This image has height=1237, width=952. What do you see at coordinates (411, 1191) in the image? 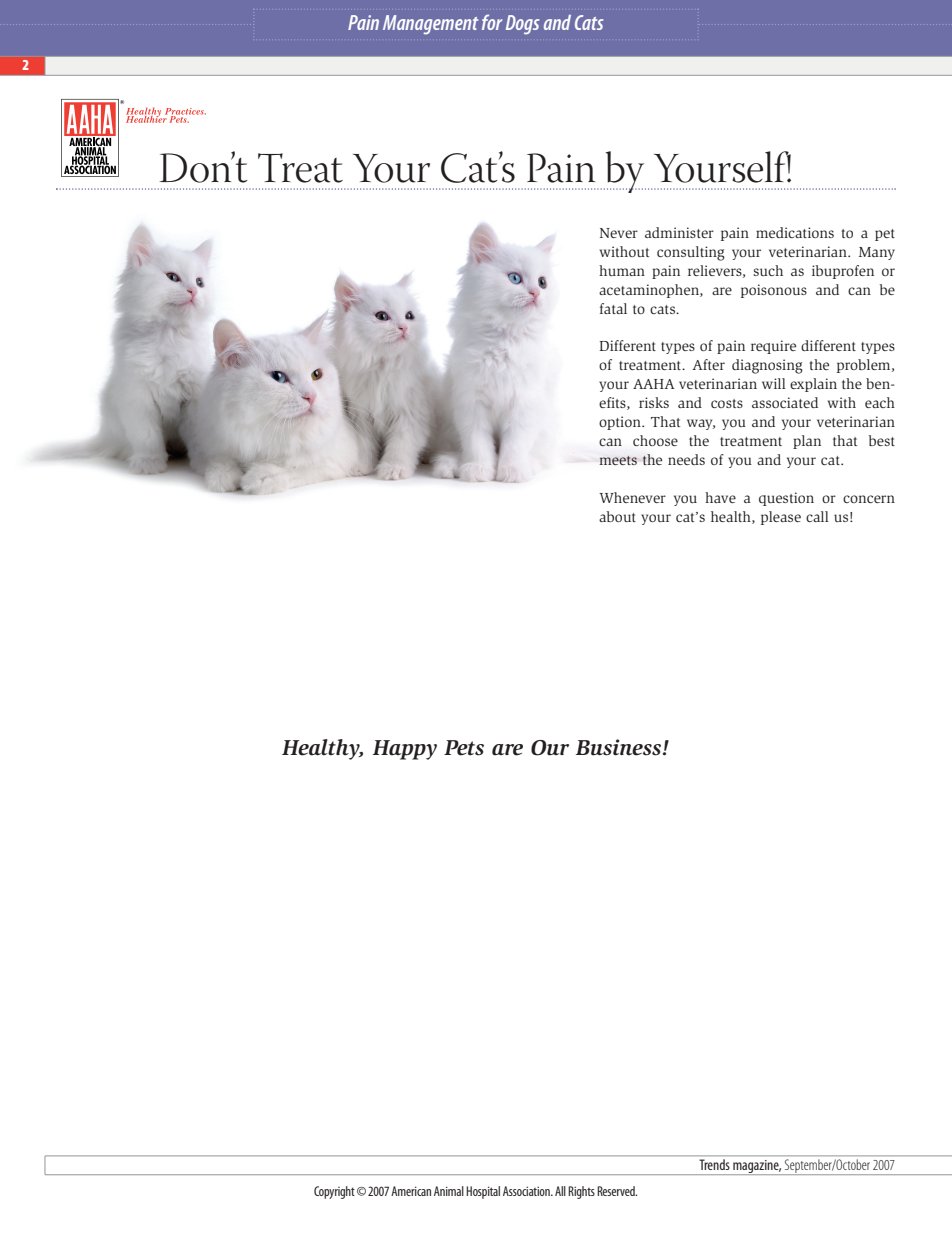
I see `American` at bounding box center [411, 1191].
